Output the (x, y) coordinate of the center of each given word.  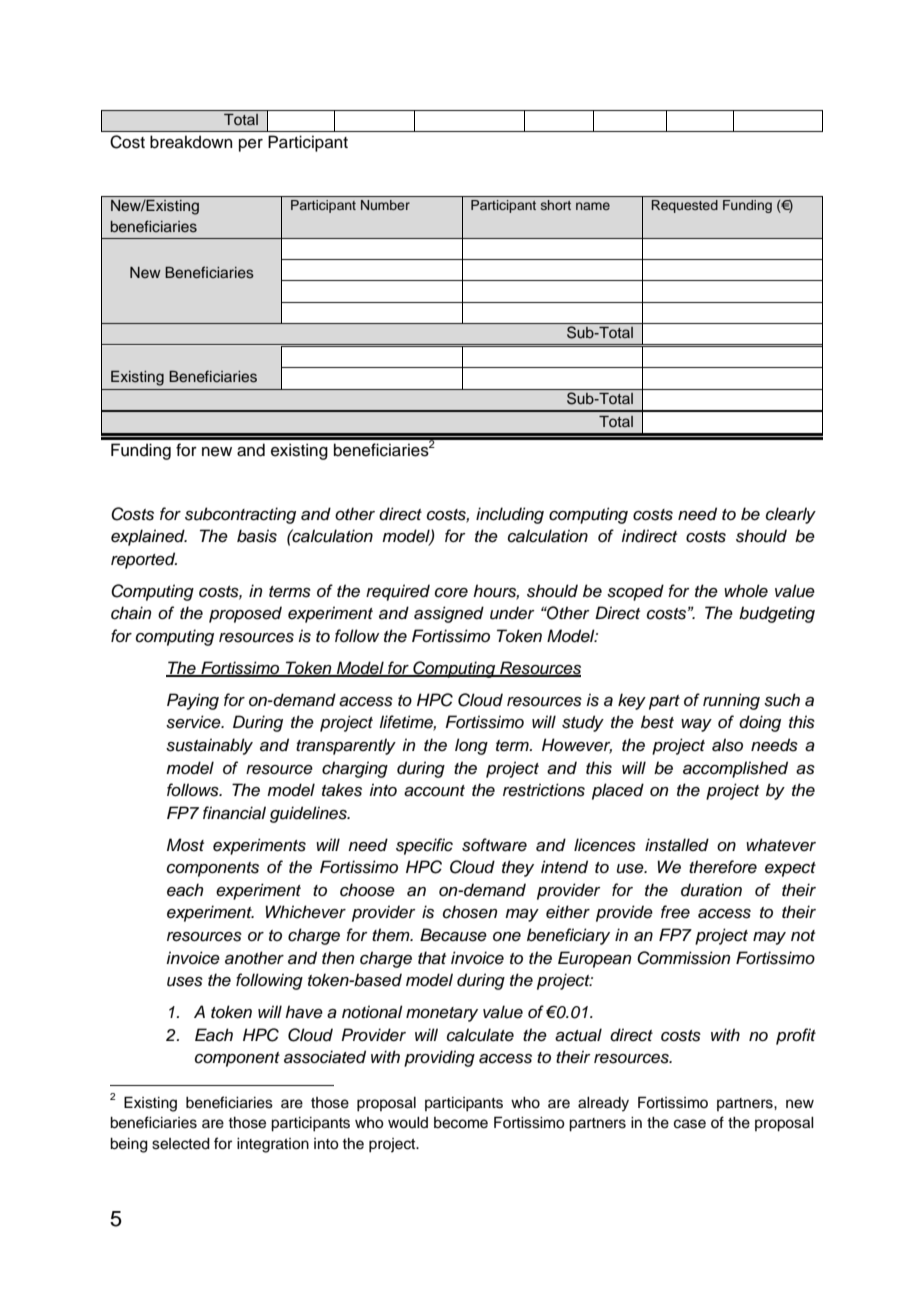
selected (181, 1144)
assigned (449, 614)
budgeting (777, 614)
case (690, 1124)
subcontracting (240, 515)
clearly (791, 515)
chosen (470, 912)
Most (185, 845)
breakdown (191, 142)
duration (711, 890)
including (510, 515)
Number (385, 205)
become (461, 1123)
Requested (685, 206)
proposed (245, 614)
